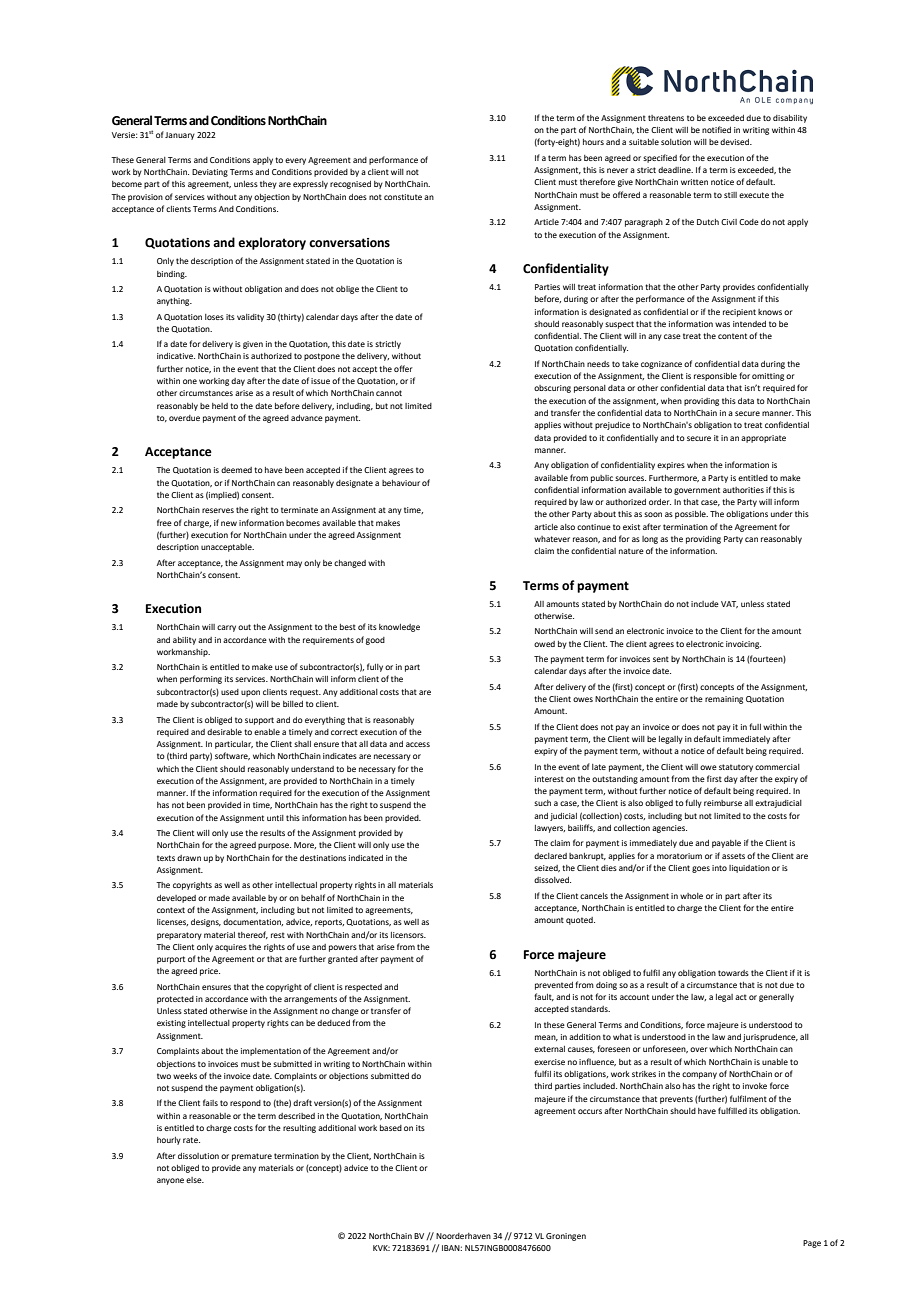 The height and width of the screenshot is (1308, 924). What do you see at coordinates (189, 858) in the screenshot?
I see `drawn` at bounding box center [189, 858].
